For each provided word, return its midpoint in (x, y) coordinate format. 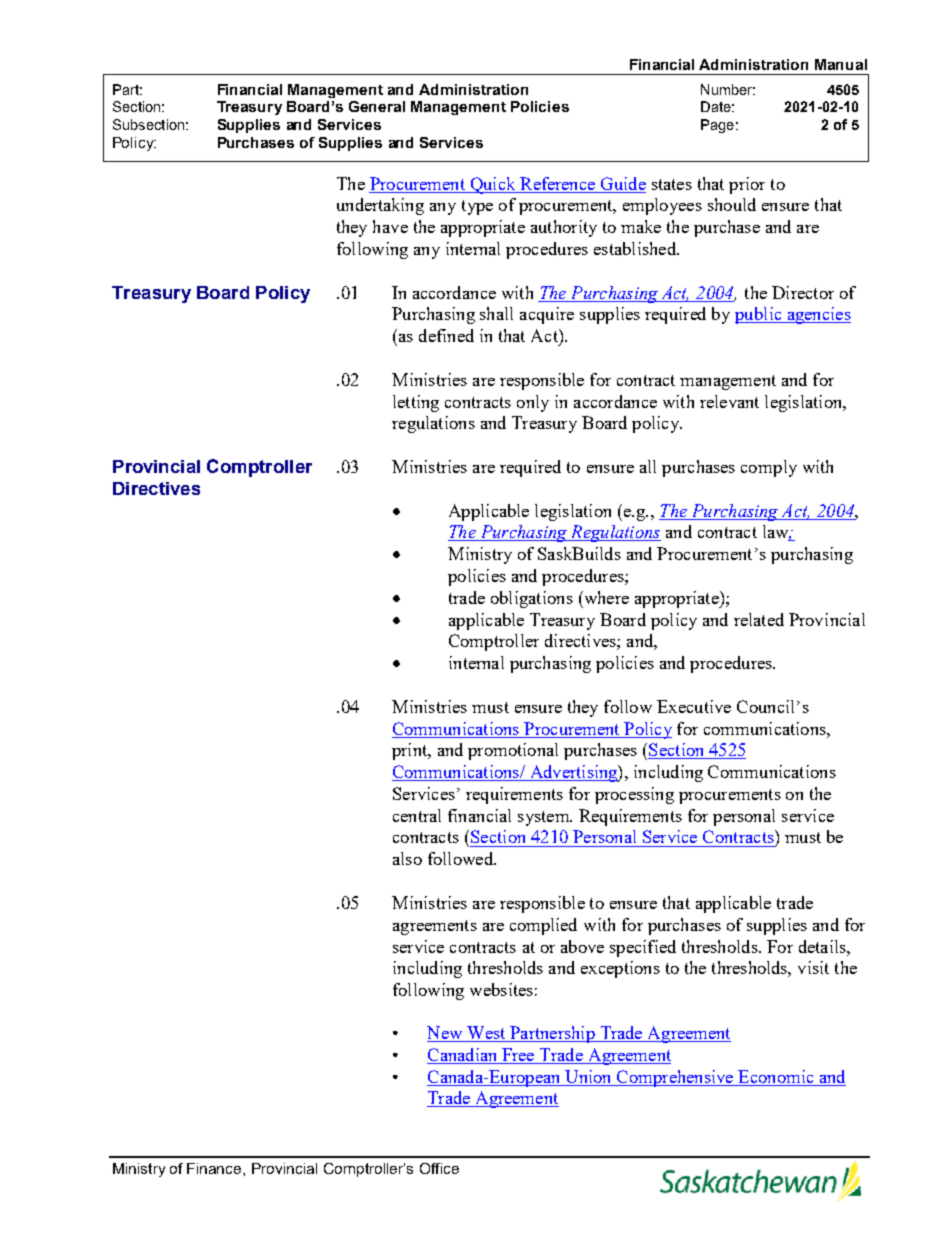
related (759, 619)
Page (717, 126)
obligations (532, 599)
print (411, 751)
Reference (557, 183)
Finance (215, 1168)
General (377, 106)
